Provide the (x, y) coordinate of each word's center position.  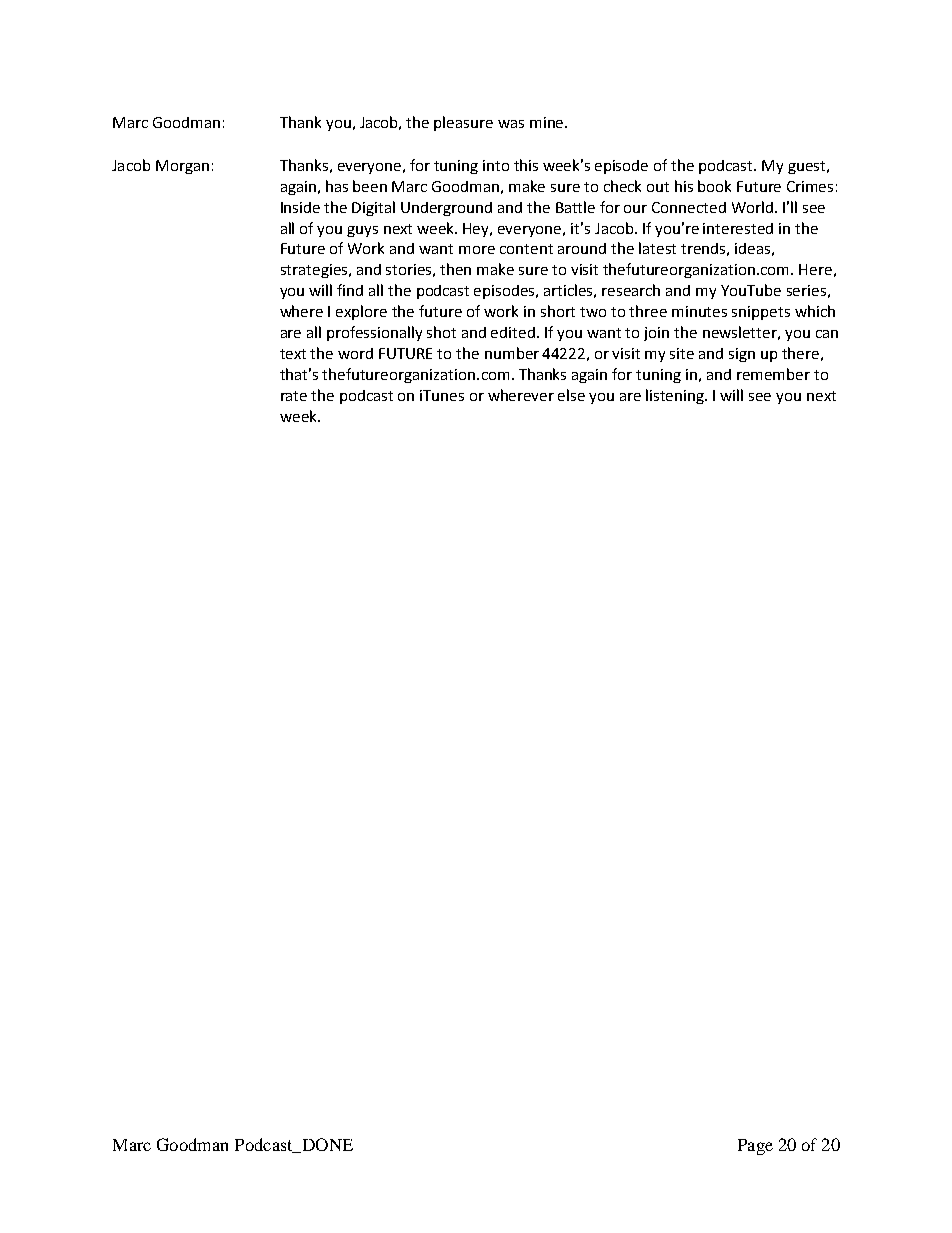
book (714, 186)
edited (514, 332)
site (682, 353)
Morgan (182, 167)
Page (755, 1147)
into (496, 165)
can (827, 334)
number (512, 353)
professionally (374, 333)
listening (676, 396)
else (571, 395)
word (355, 353)
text (293, 354)
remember (773, 374)
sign (742, 355)
